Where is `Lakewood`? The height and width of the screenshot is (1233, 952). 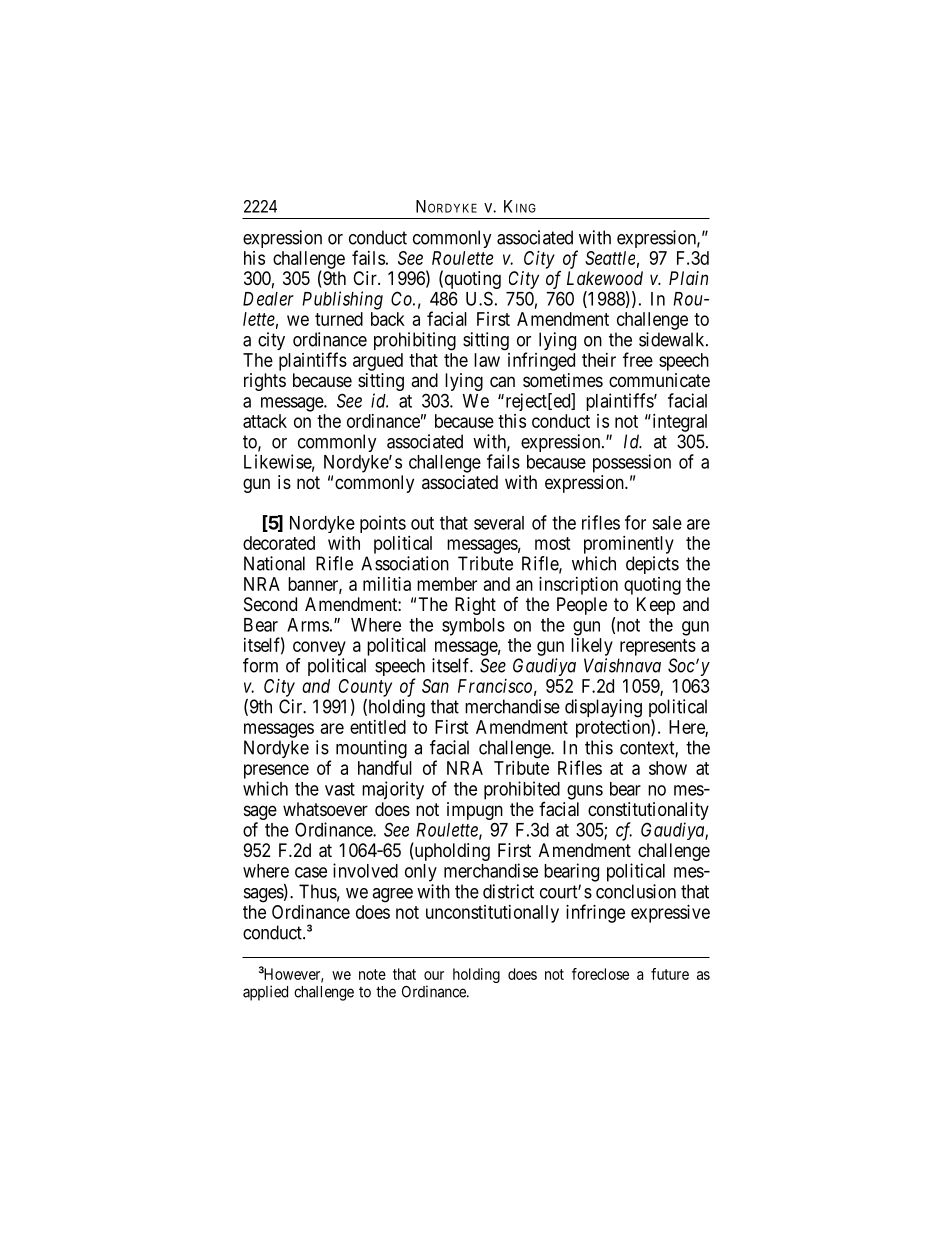
Lakewood is located at coordinates (605, 278).
